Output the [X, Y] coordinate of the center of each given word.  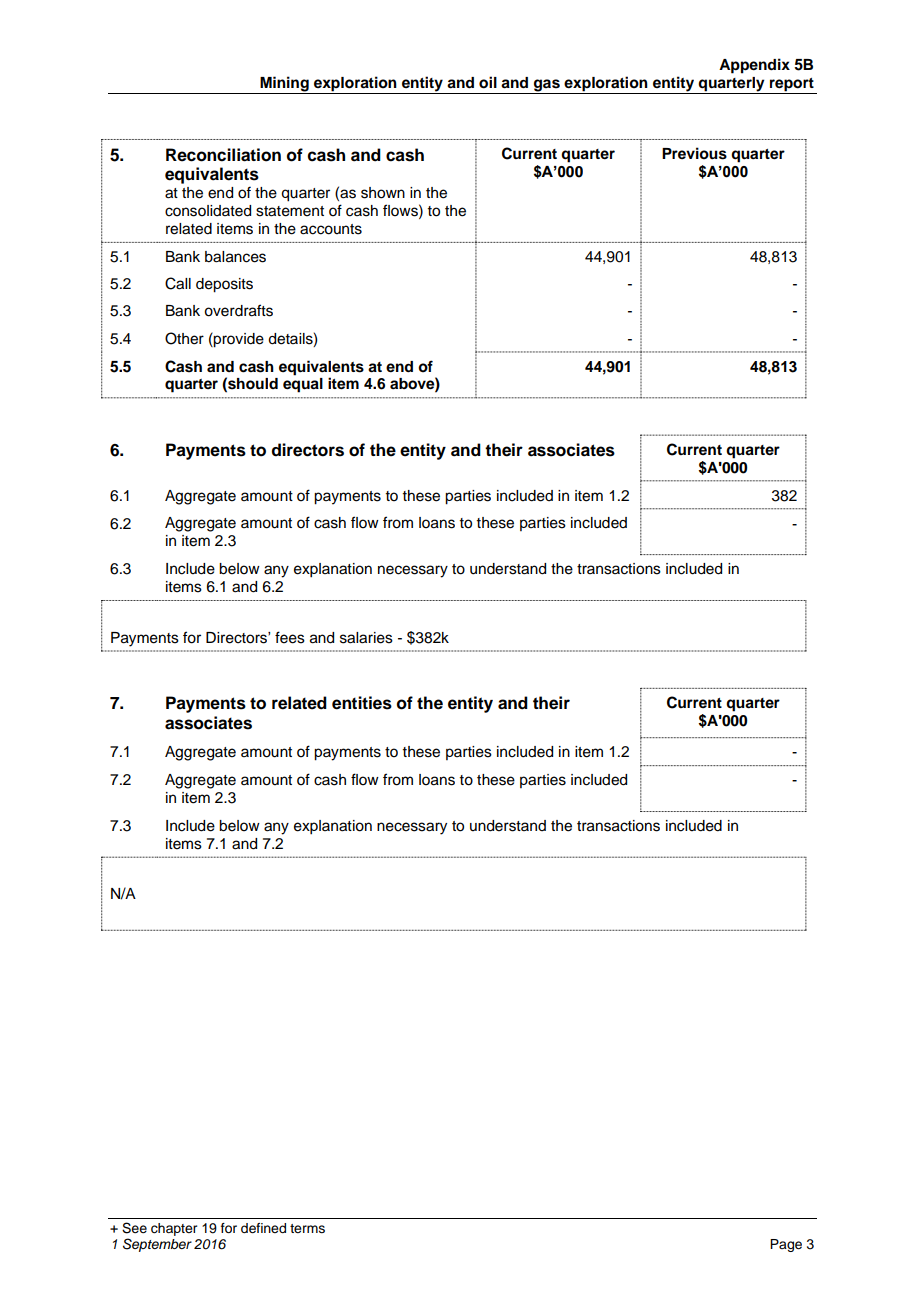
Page [786, 1245]
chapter [174, 1229]
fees [290, 637]
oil [488, 82]
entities [362, 703]
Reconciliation [223, 155]
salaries [366, 638]
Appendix [754, 66]
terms [307, 1228]
